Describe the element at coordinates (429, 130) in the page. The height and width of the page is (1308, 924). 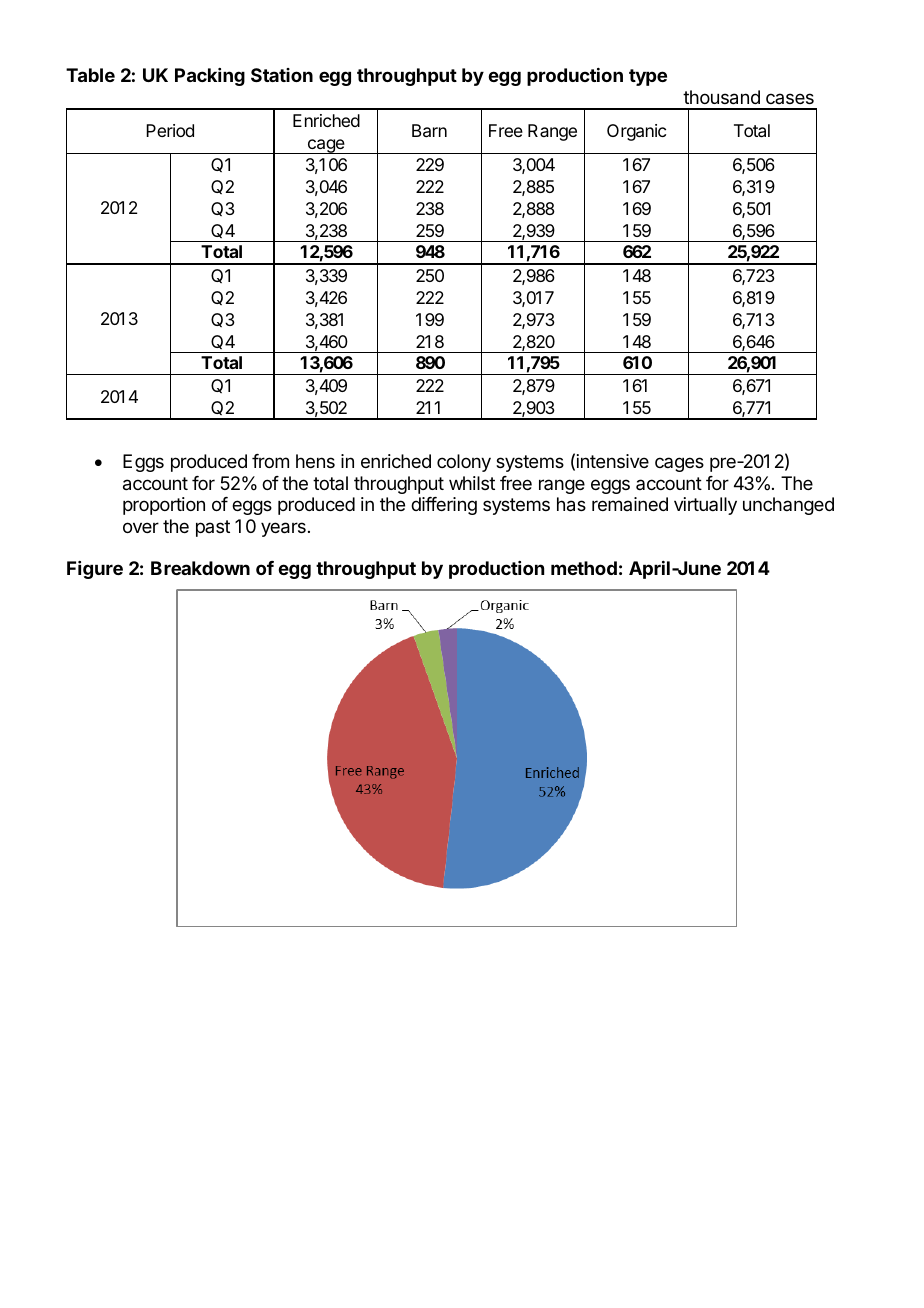
I see `Barn` at that location.
